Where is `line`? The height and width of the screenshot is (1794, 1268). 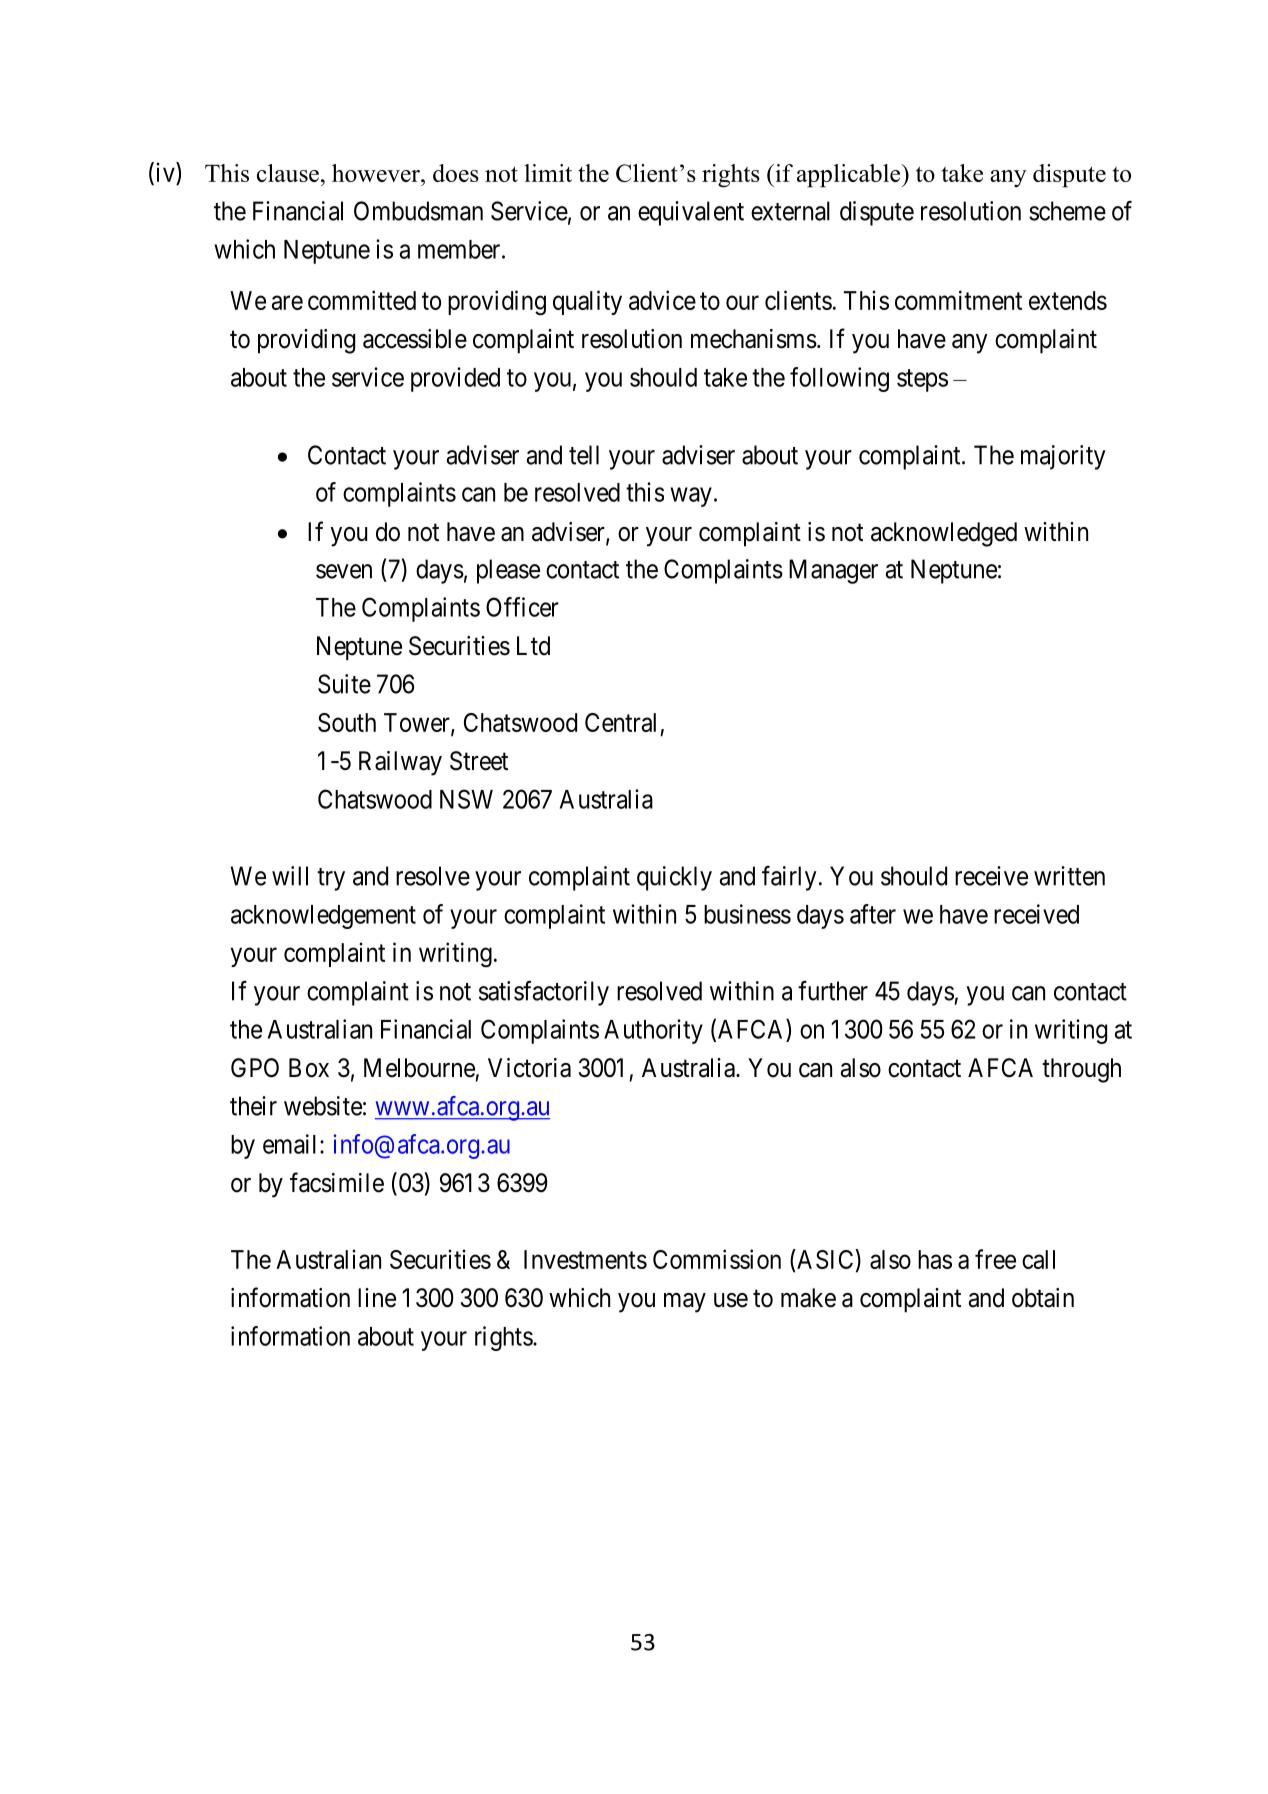
line is located at coordinates (377, 1298).
